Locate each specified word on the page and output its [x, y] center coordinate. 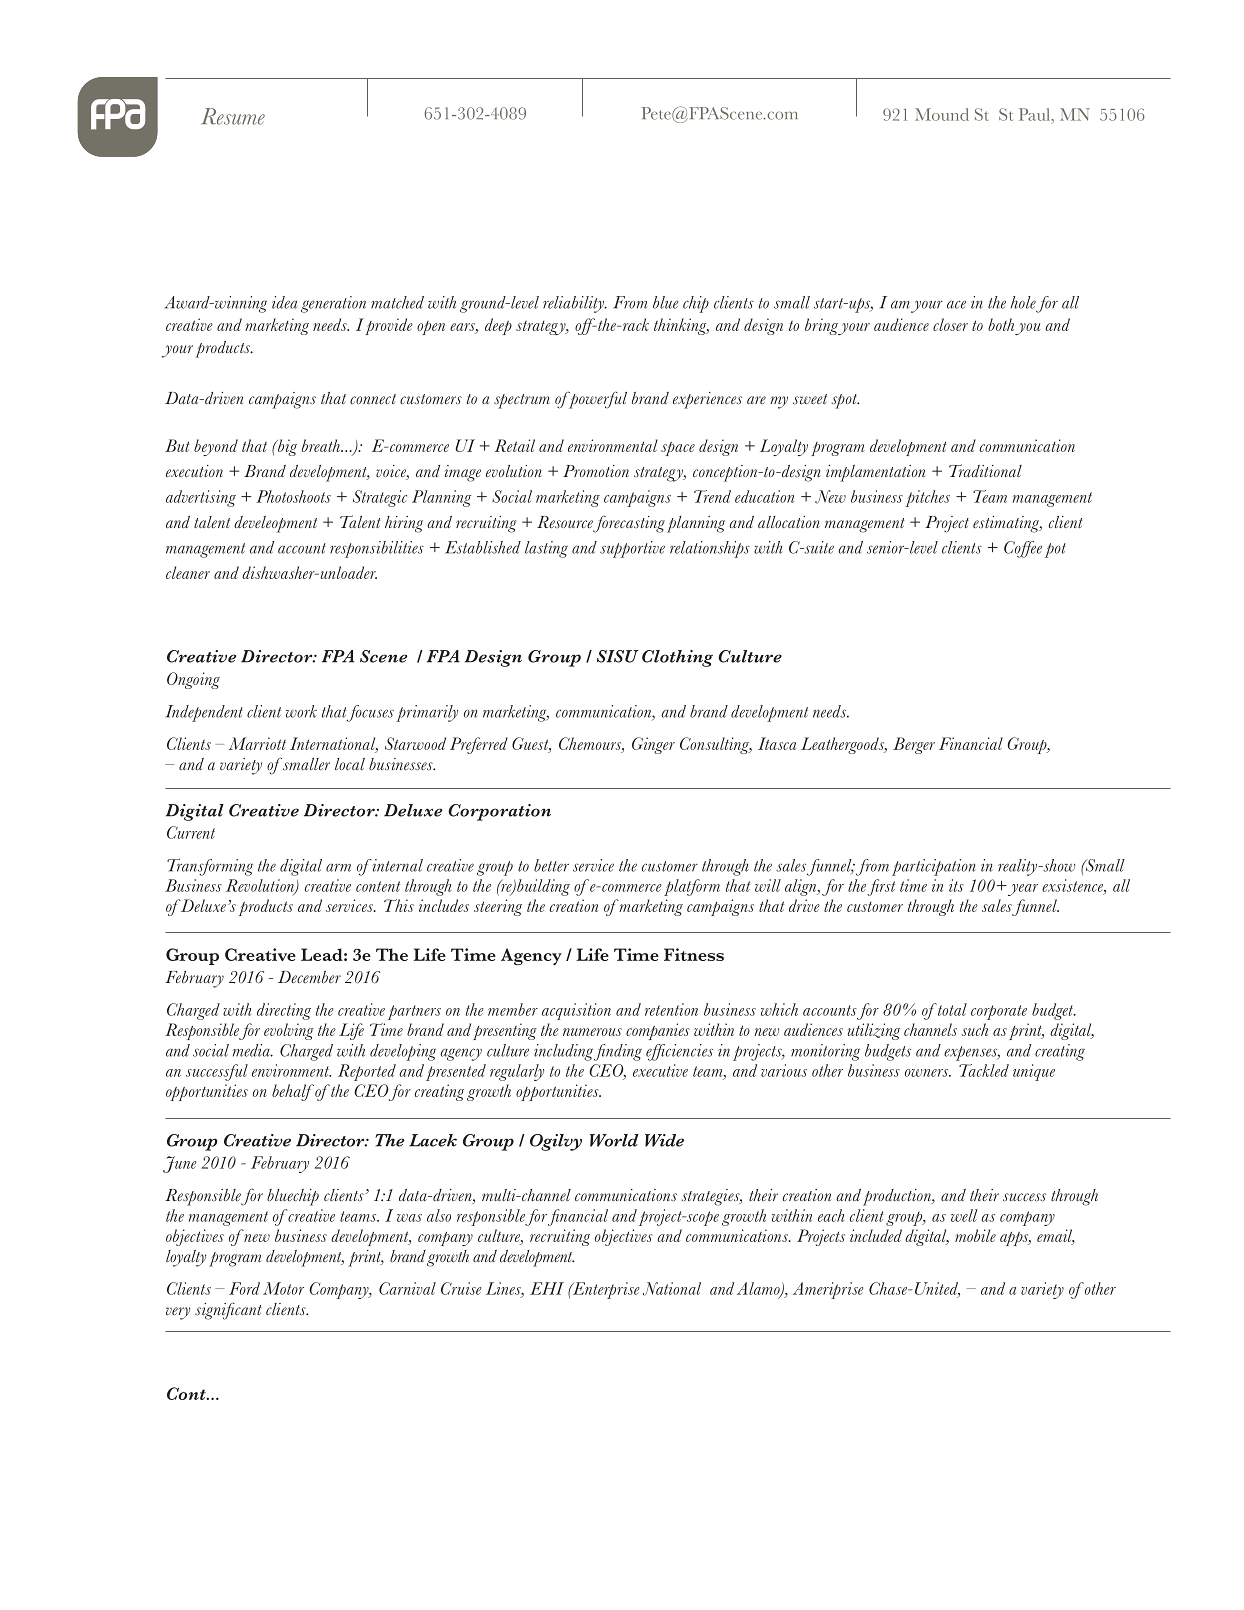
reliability [574, 304]
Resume [233, 116]
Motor [283, 1288]
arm [338, 867]
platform [692, 887]
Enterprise [604, 1290]
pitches [927, 498]
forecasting [628, 524]
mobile [975, 1235]
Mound [942, 114]
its [956, 885]
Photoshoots [293, 496]
